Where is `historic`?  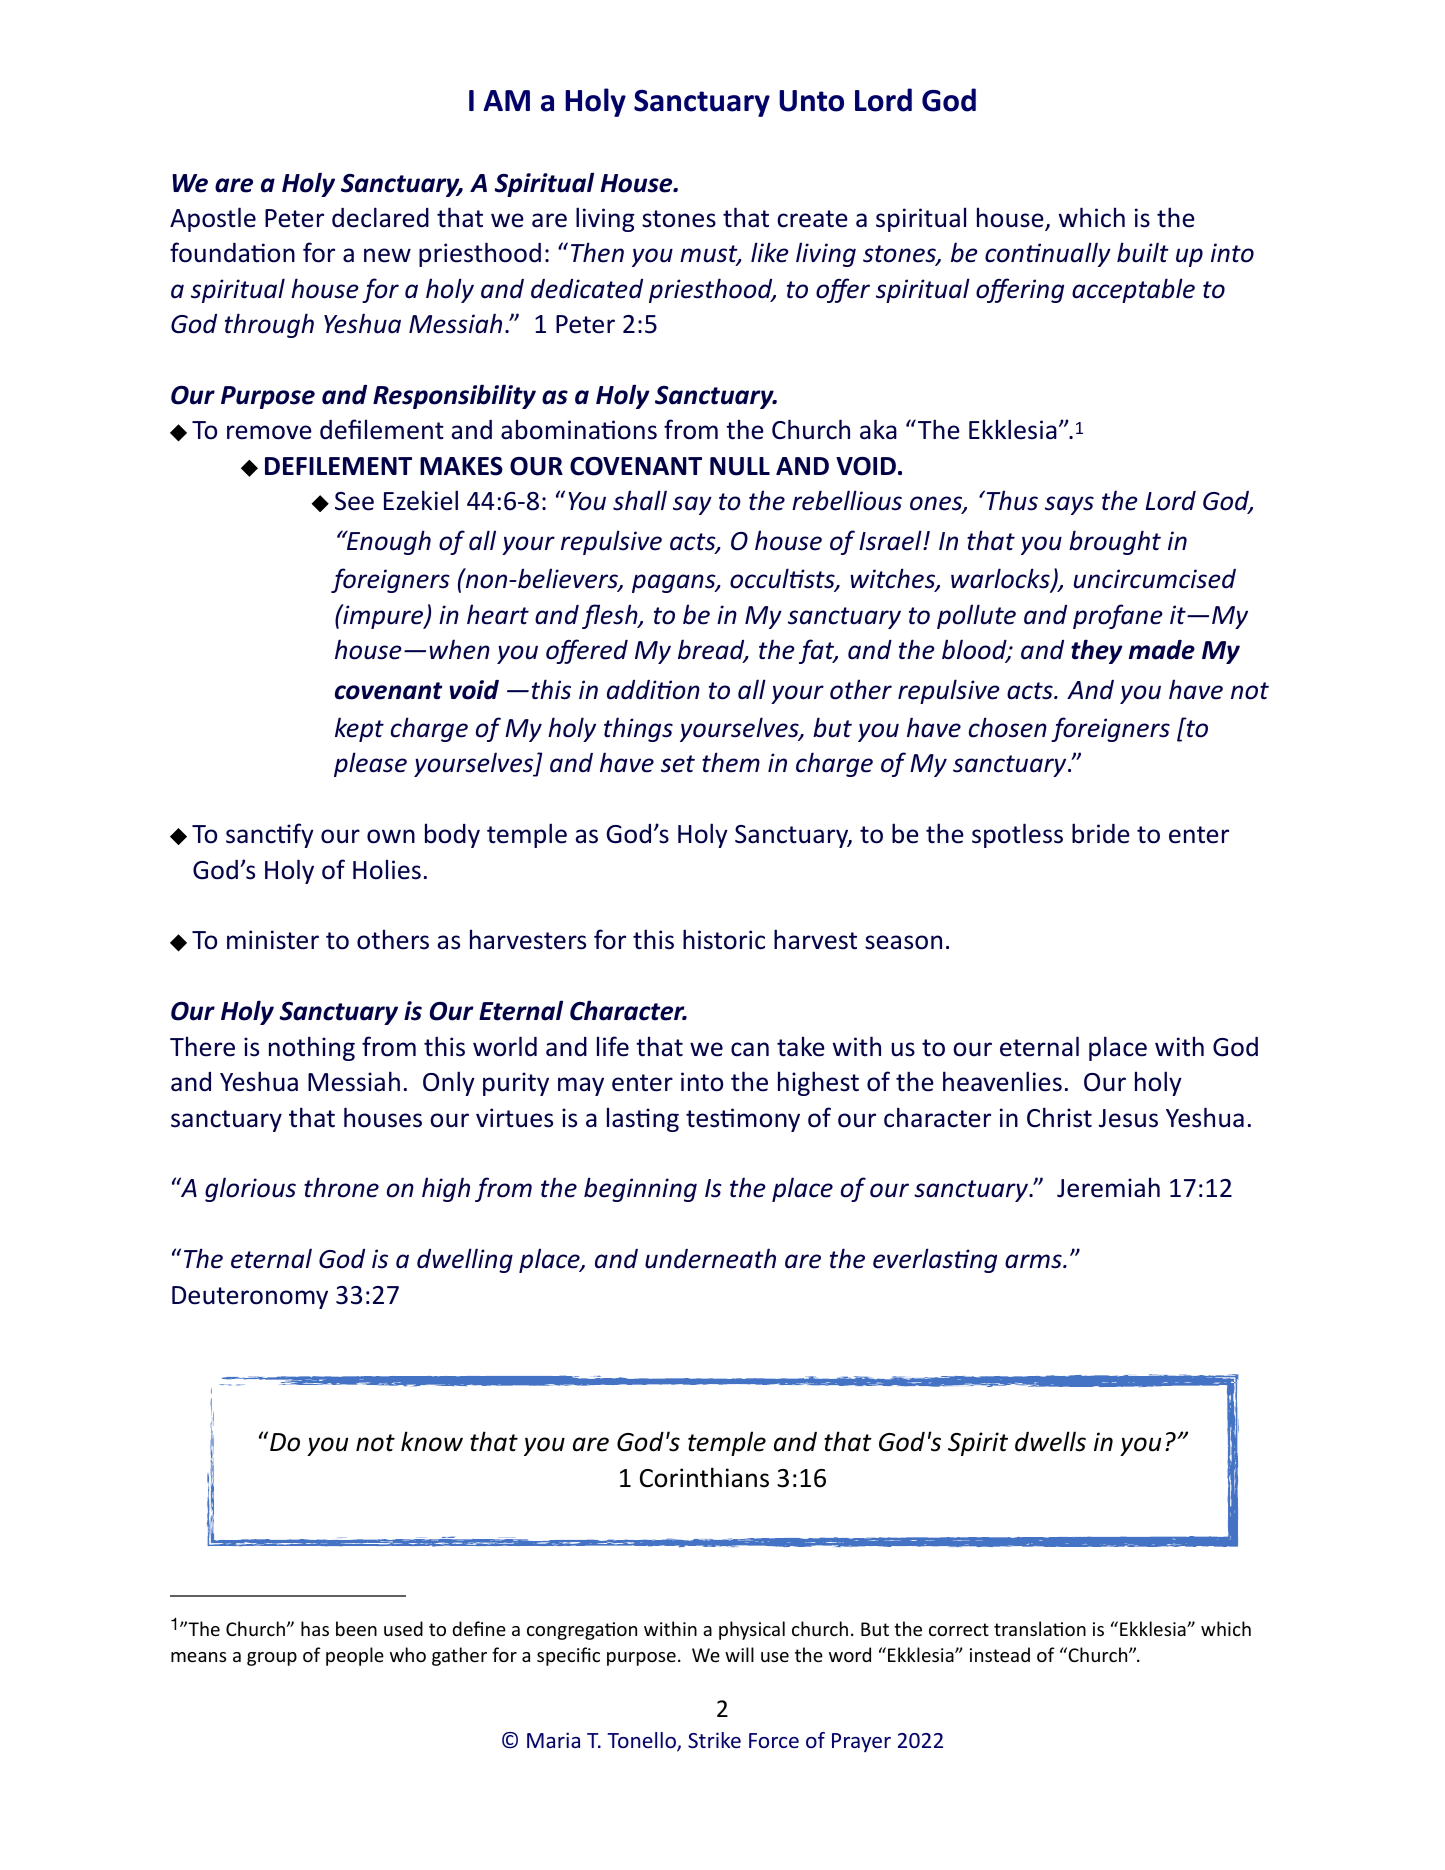
historic is located at coordinates (724, 939).
